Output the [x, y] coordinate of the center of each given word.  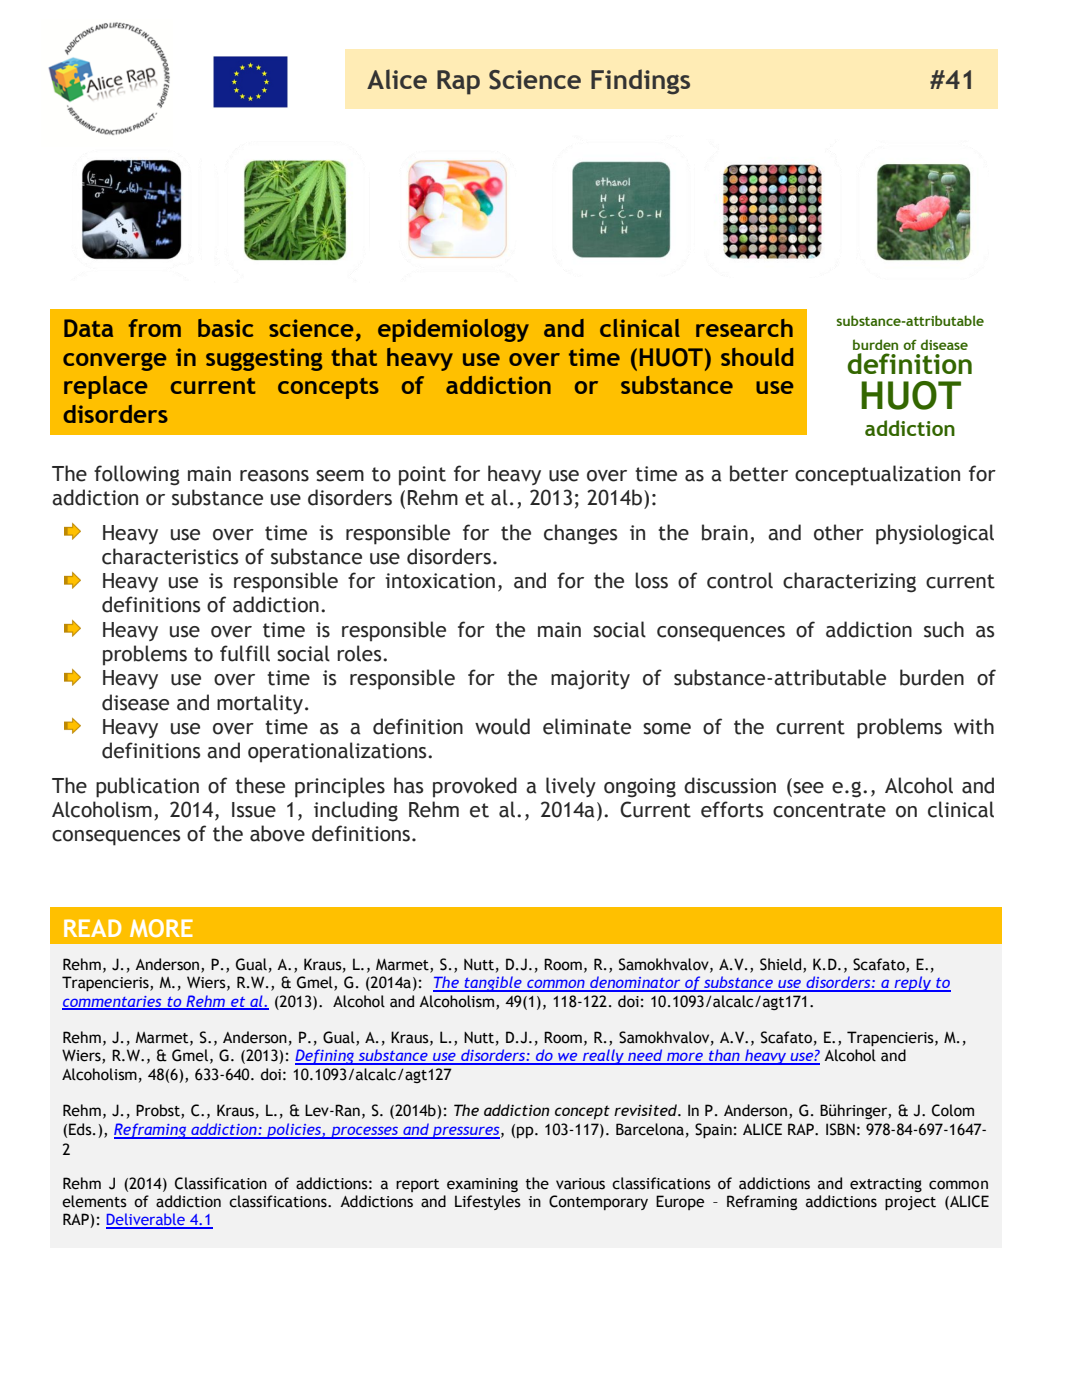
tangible [493, 984]
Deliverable [146, 1220]
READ [92, 928]
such [944, 629]
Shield [782, 965]
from [155, 328]
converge [114, 361]
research [744, 328]
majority [590, 680]
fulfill [245, 653]
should [757, 357]
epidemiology [453, 330]
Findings [640, 82]
